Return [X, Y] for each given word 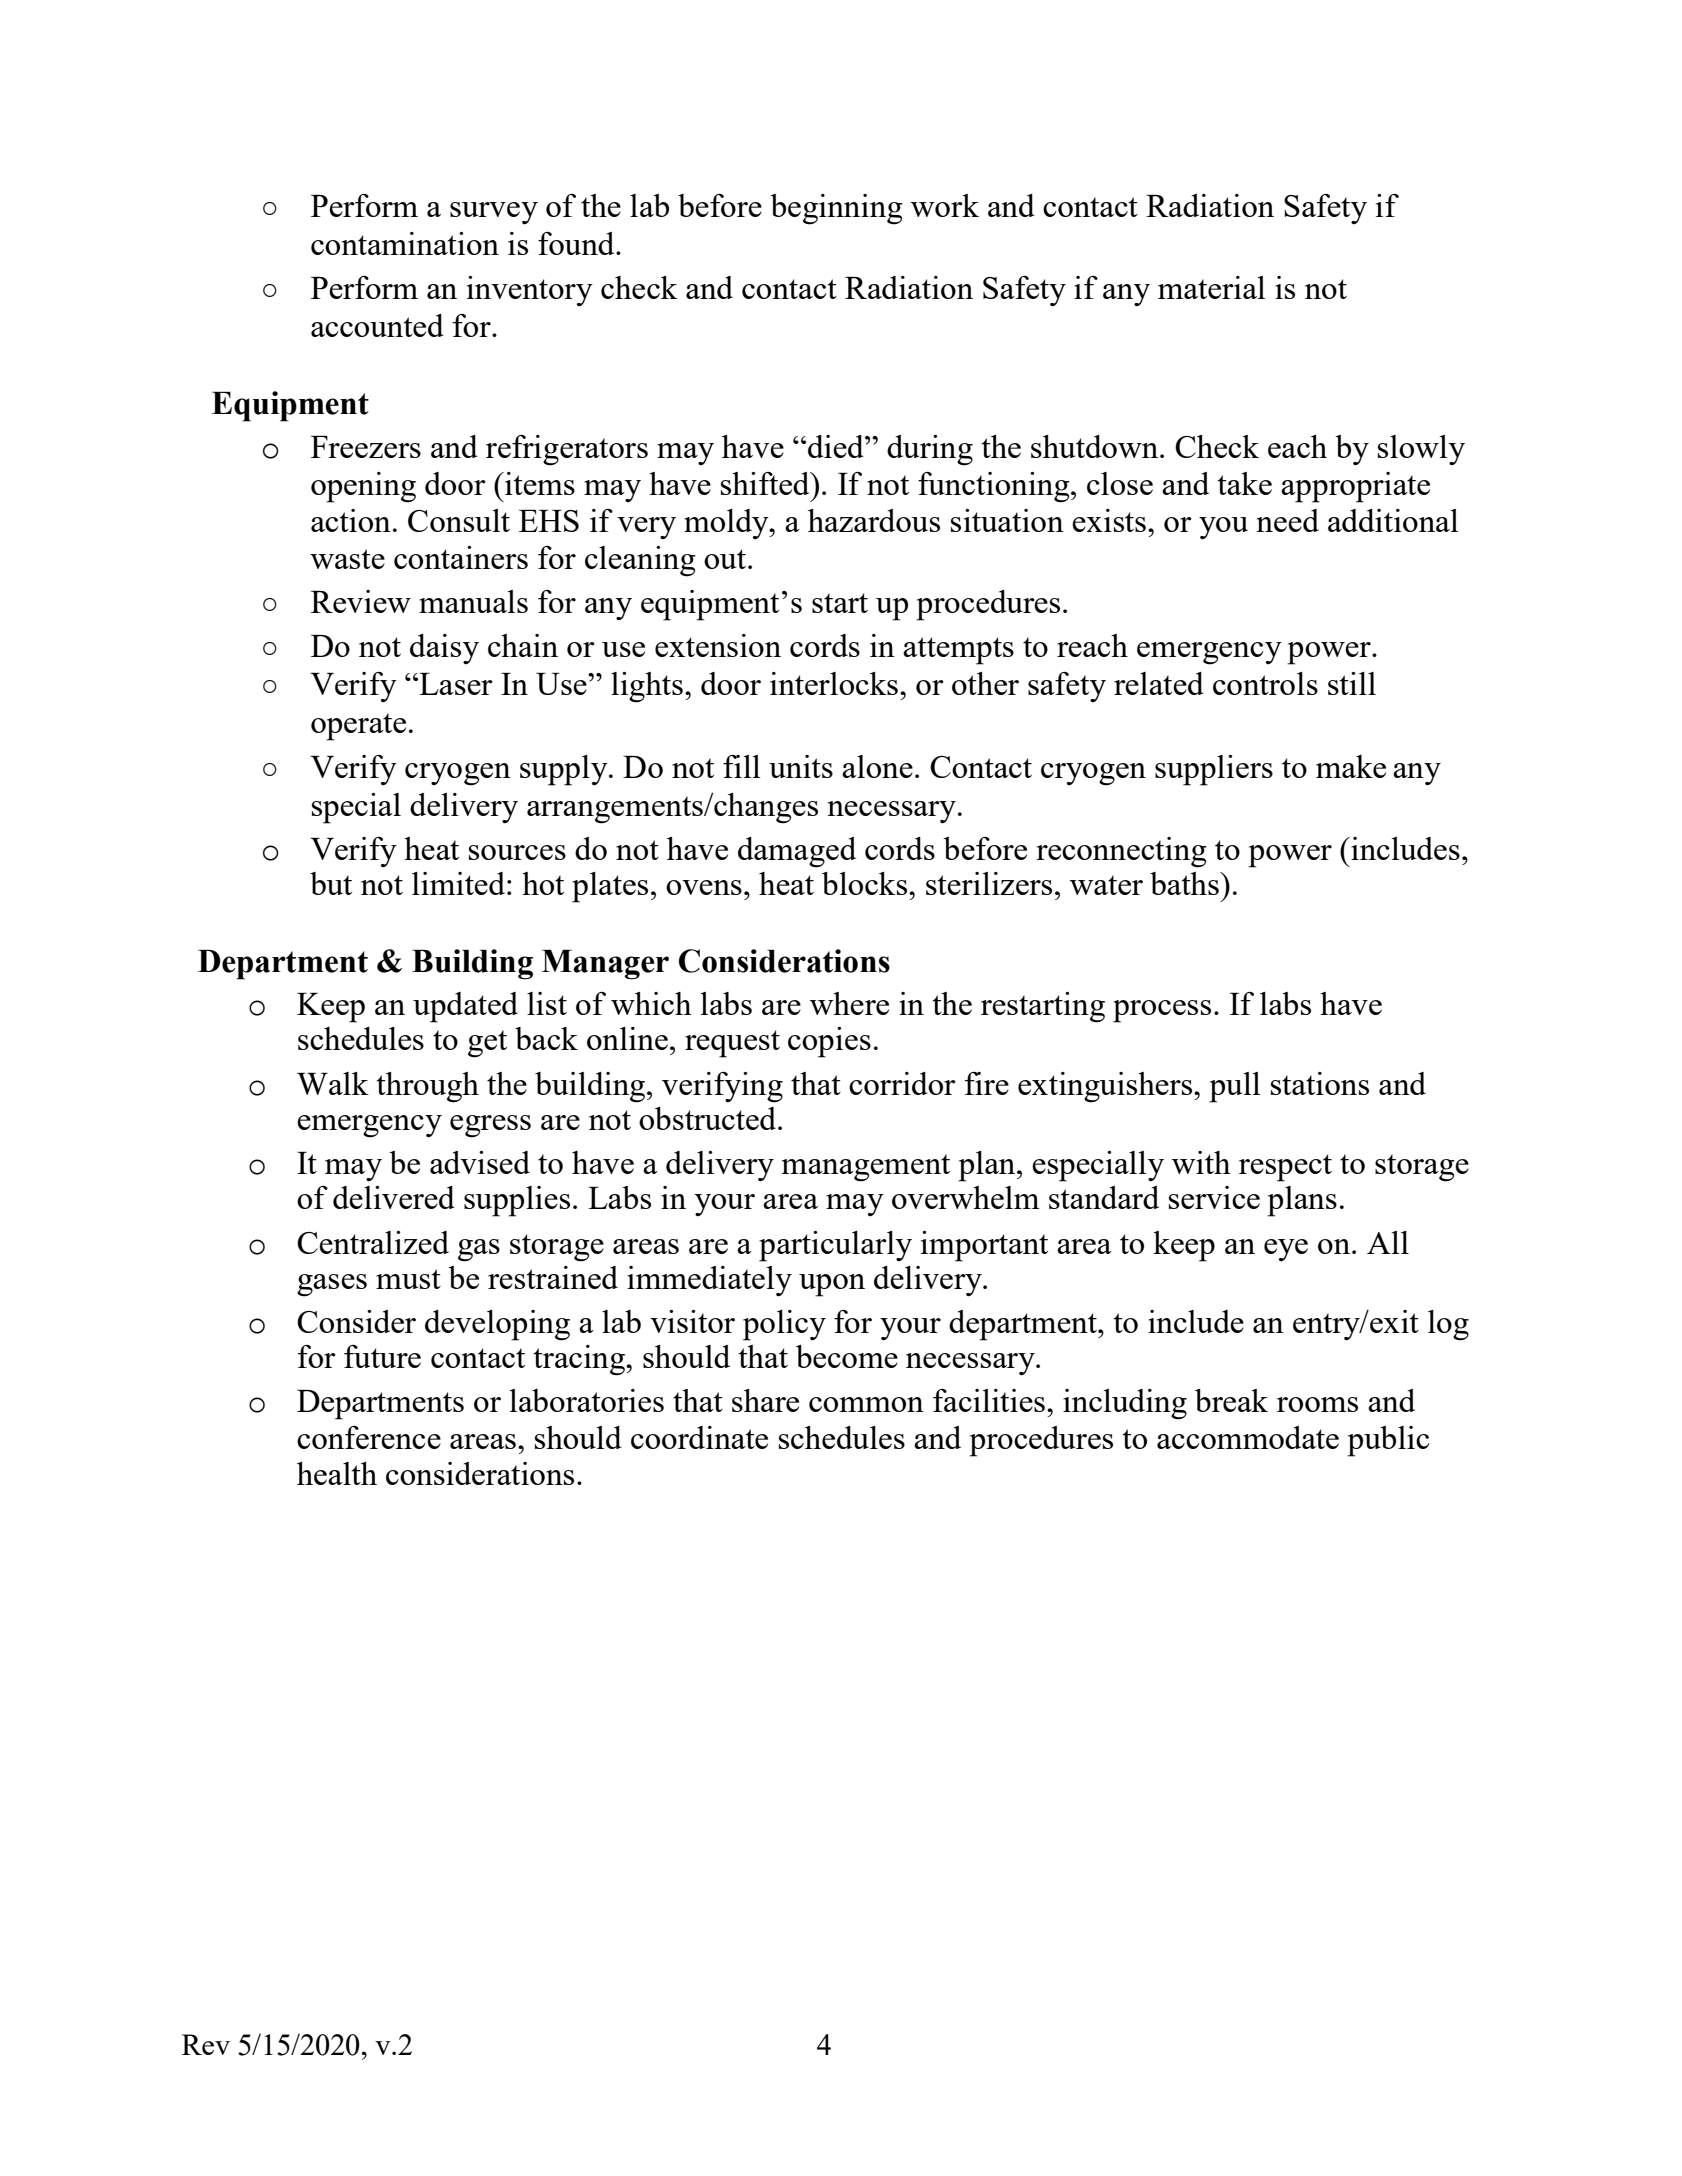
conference [369, 1437]
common [866, 1404]
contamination [405, 243]
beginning [836, 209]
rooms [1317, 1404]
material [1211, 287]
